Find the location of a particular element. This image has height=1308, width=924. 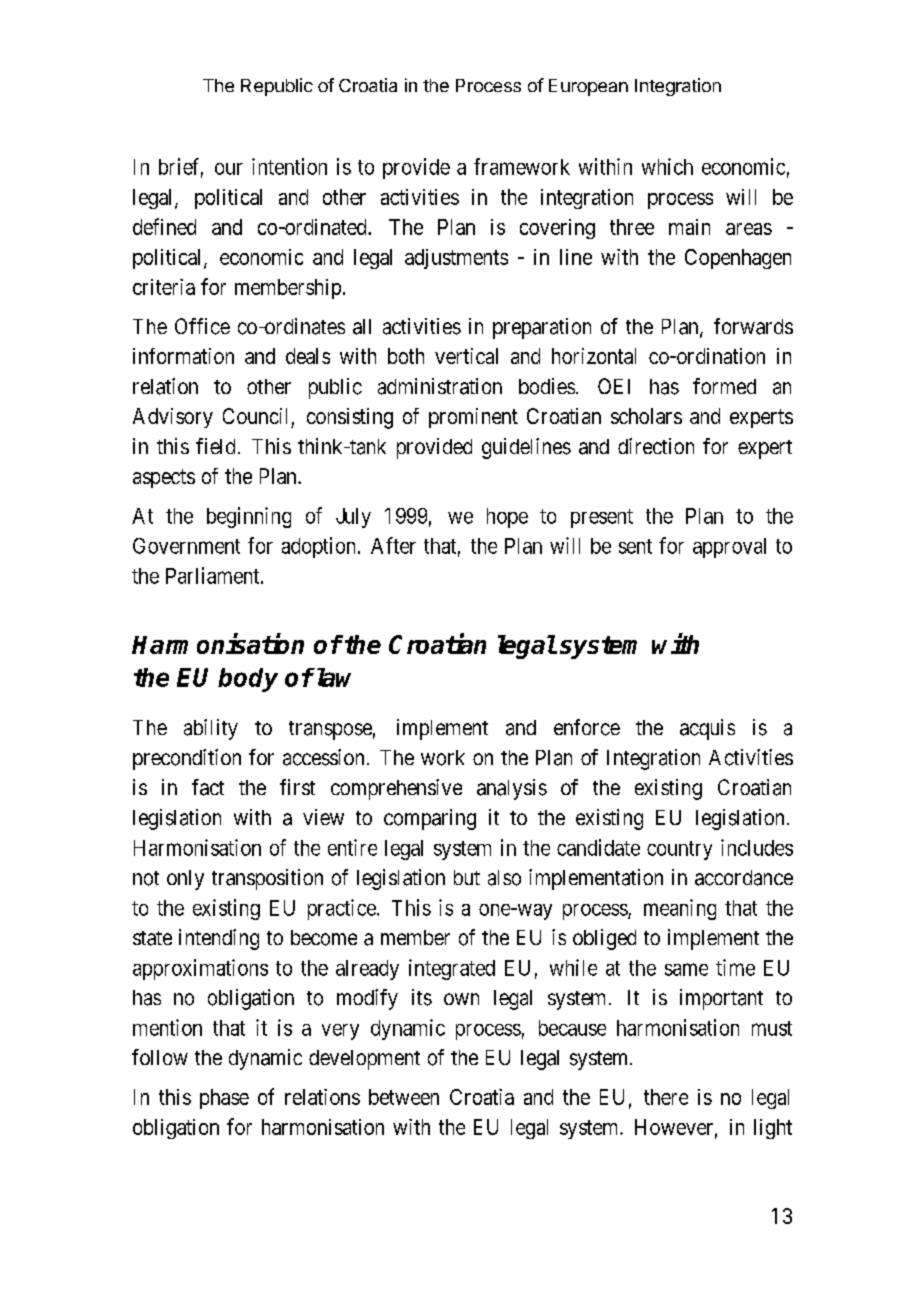

approval is located at coordinates (729, 548).
